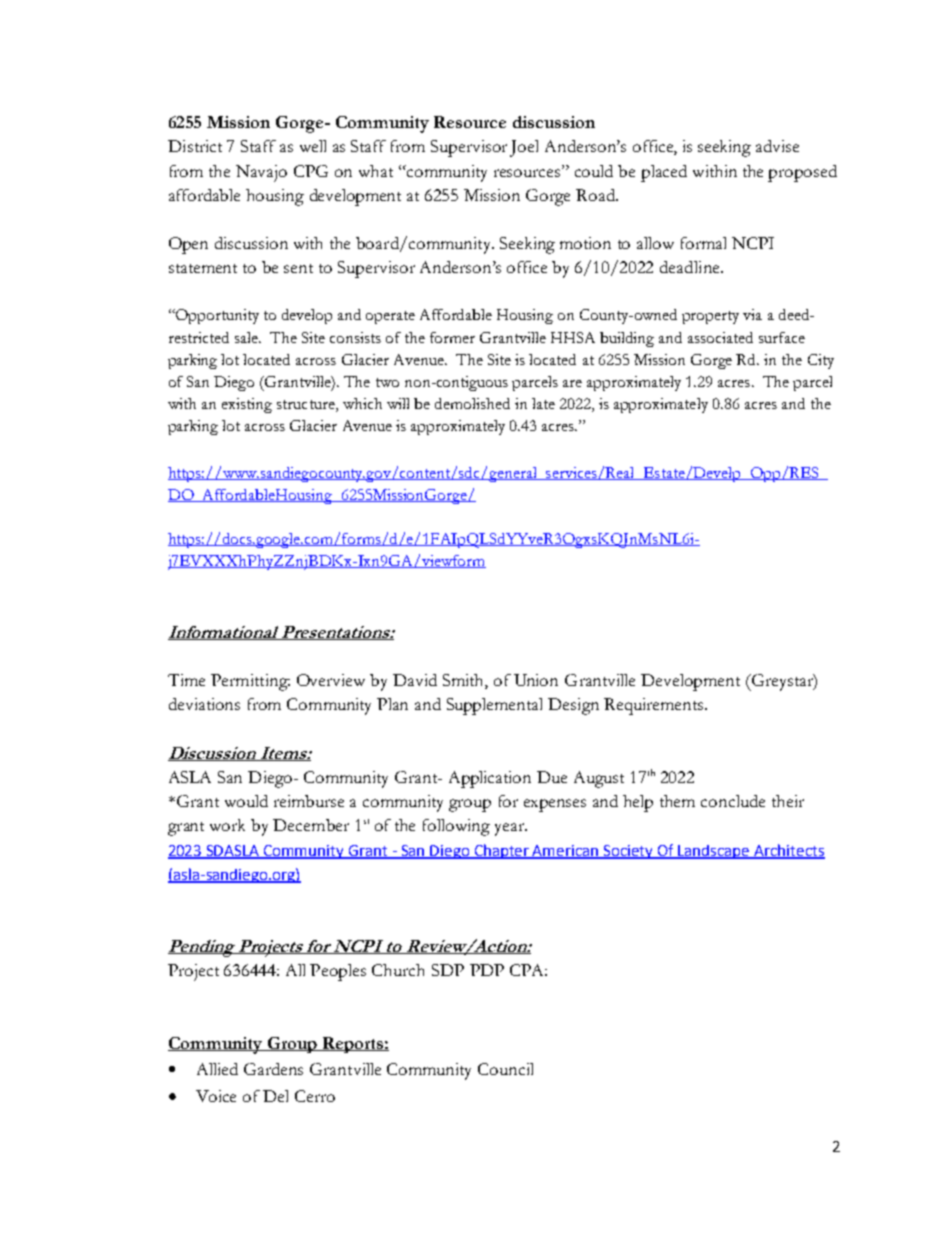 The image size is (952, 1233). Describe the element at coordinates (505, 1069) in the page. I see `Council` at that location.
